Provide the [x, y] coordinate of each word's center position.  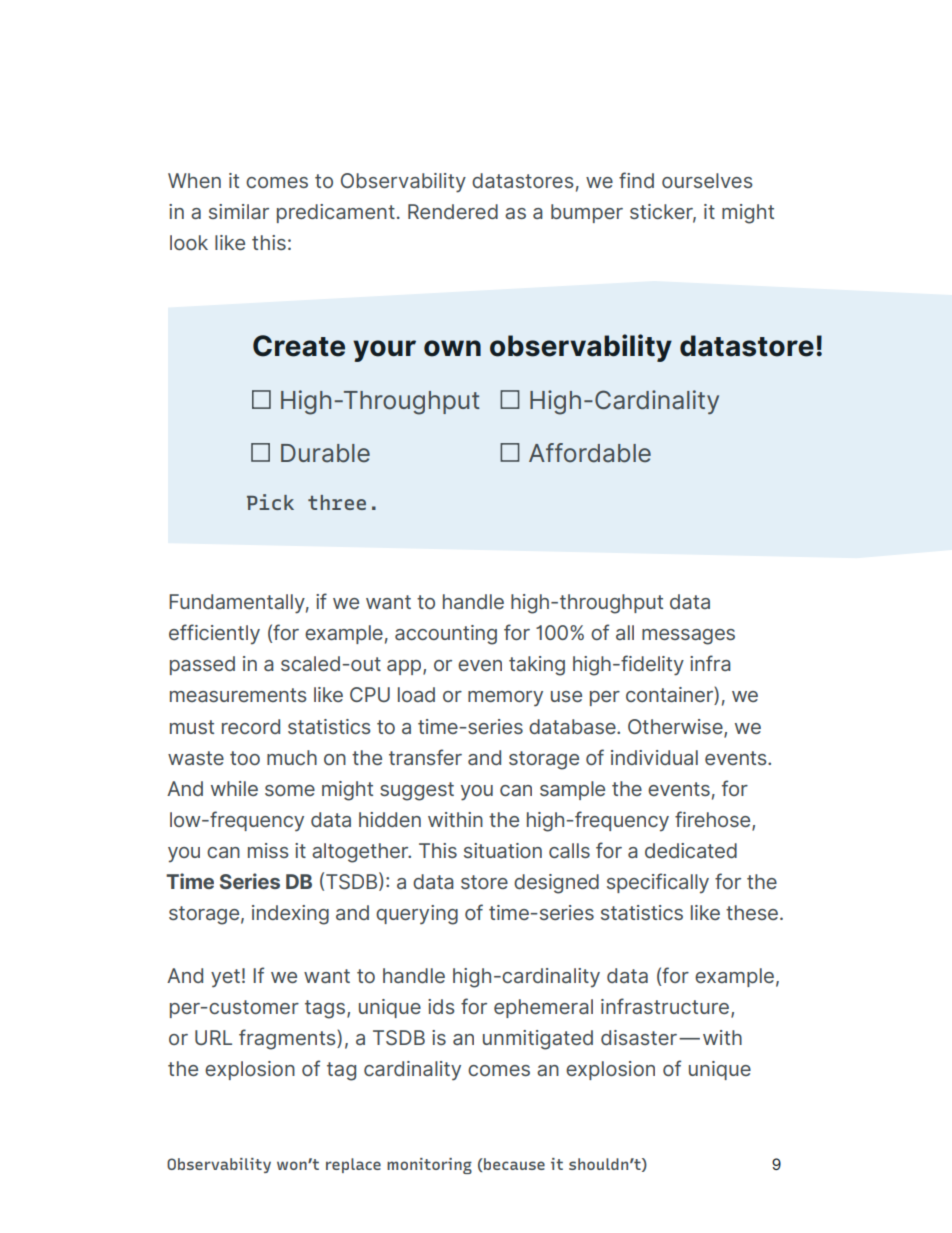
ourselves [707, 180]
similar [239, 211]
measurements [238, 695]
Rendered [453, 211]
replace [353, 1165]
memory [505, 699]
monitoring [429, 1166]
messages [688, 637]
